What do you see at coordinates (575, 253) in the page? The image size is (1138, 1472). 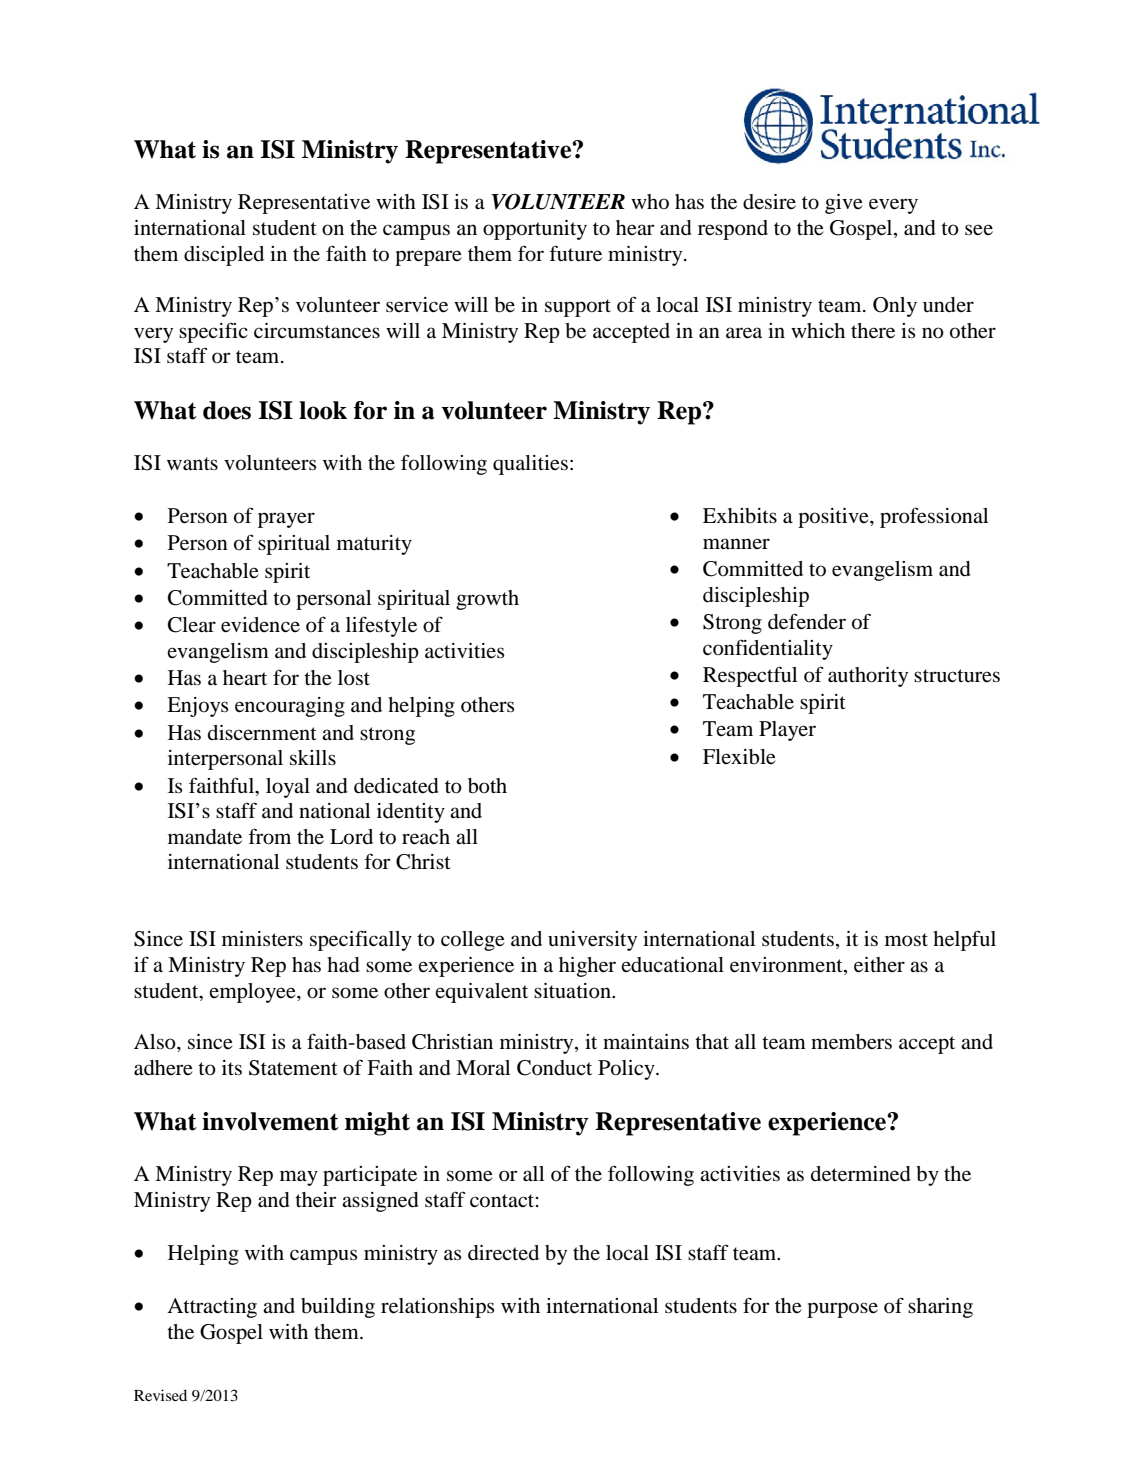 I see `future` at bounding box center [575, 253].
